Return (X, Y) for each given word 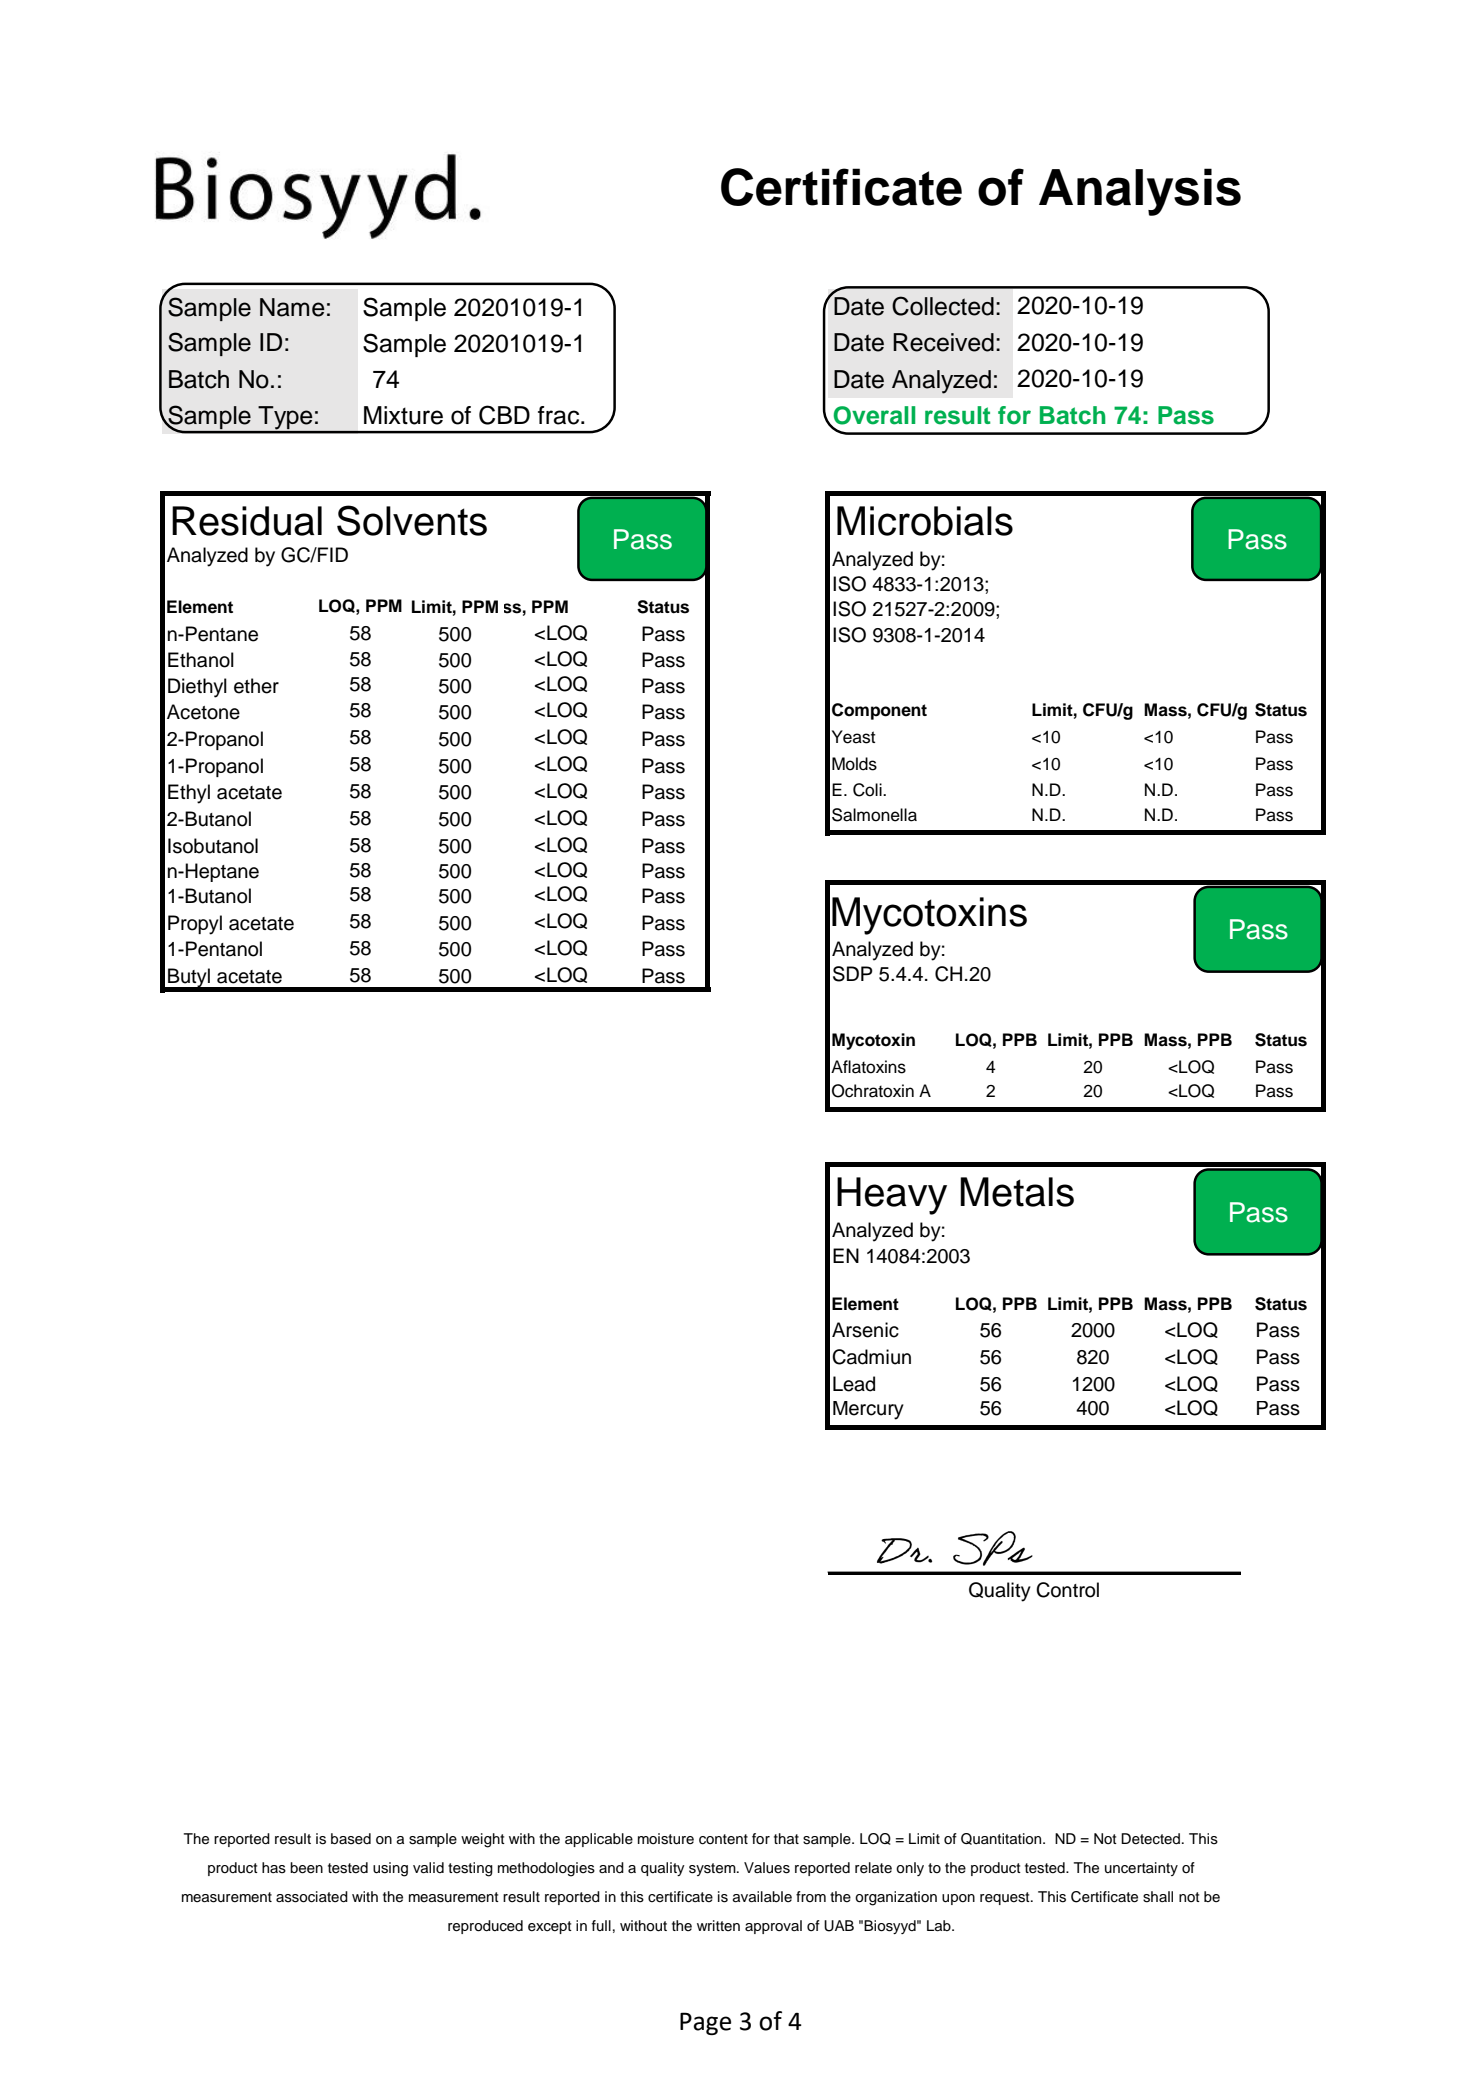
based (351, 1839)
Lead (854, 1384)
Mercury (868, 1410)
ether (256, 686)
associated (312, 1897)
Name (292, 307)
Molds (854, 764)
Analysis (1140, 192)
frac (560, 415)
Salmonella (874, 815)
